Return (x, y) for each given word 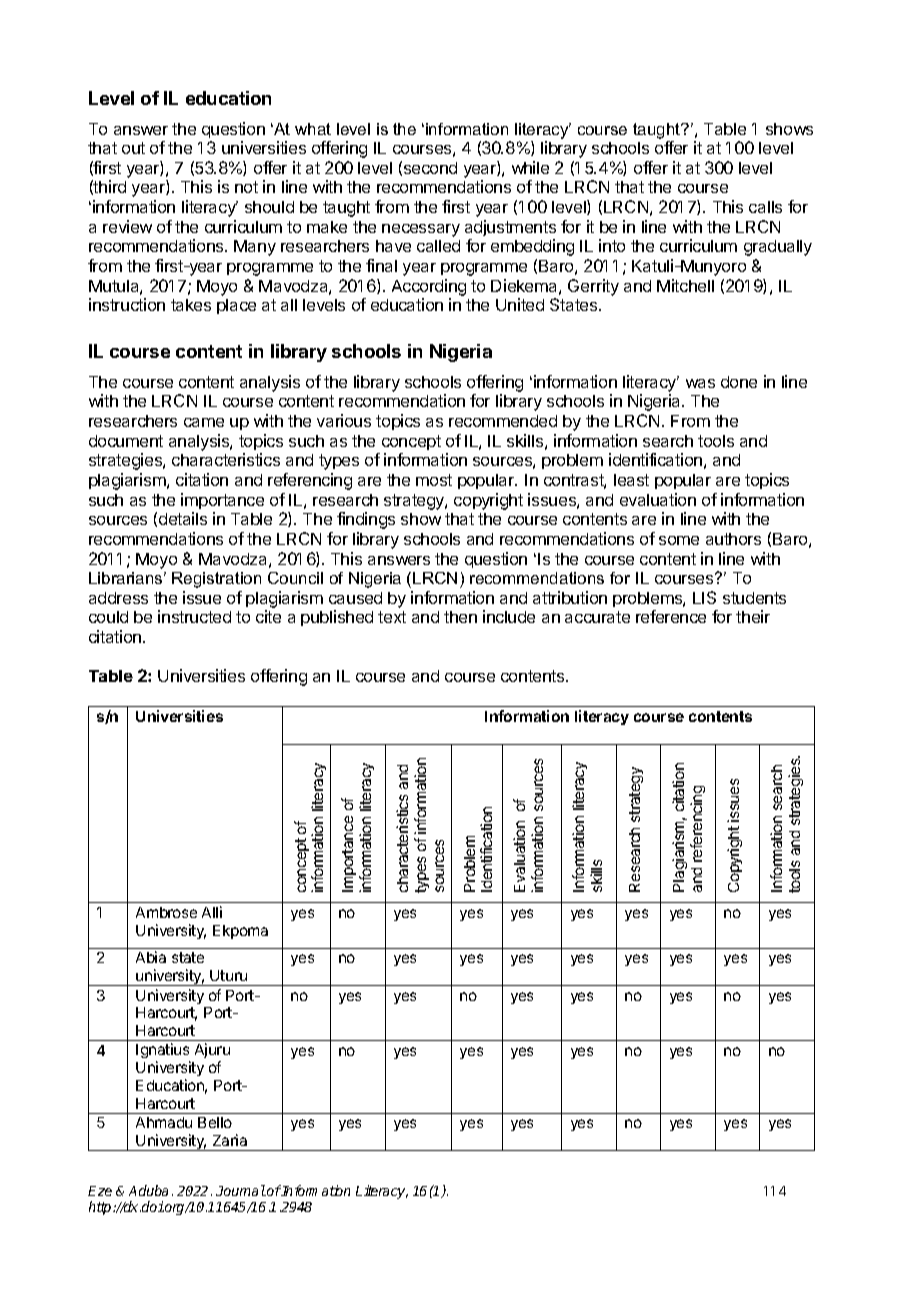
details (183, 518)
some (679, 540)
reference (671, 616)
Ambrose (166, 912)
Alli (212, 912)
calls (765, 207)
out (133, 148)
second (430, 168)
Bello (215, 1122)
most (434, 480)
